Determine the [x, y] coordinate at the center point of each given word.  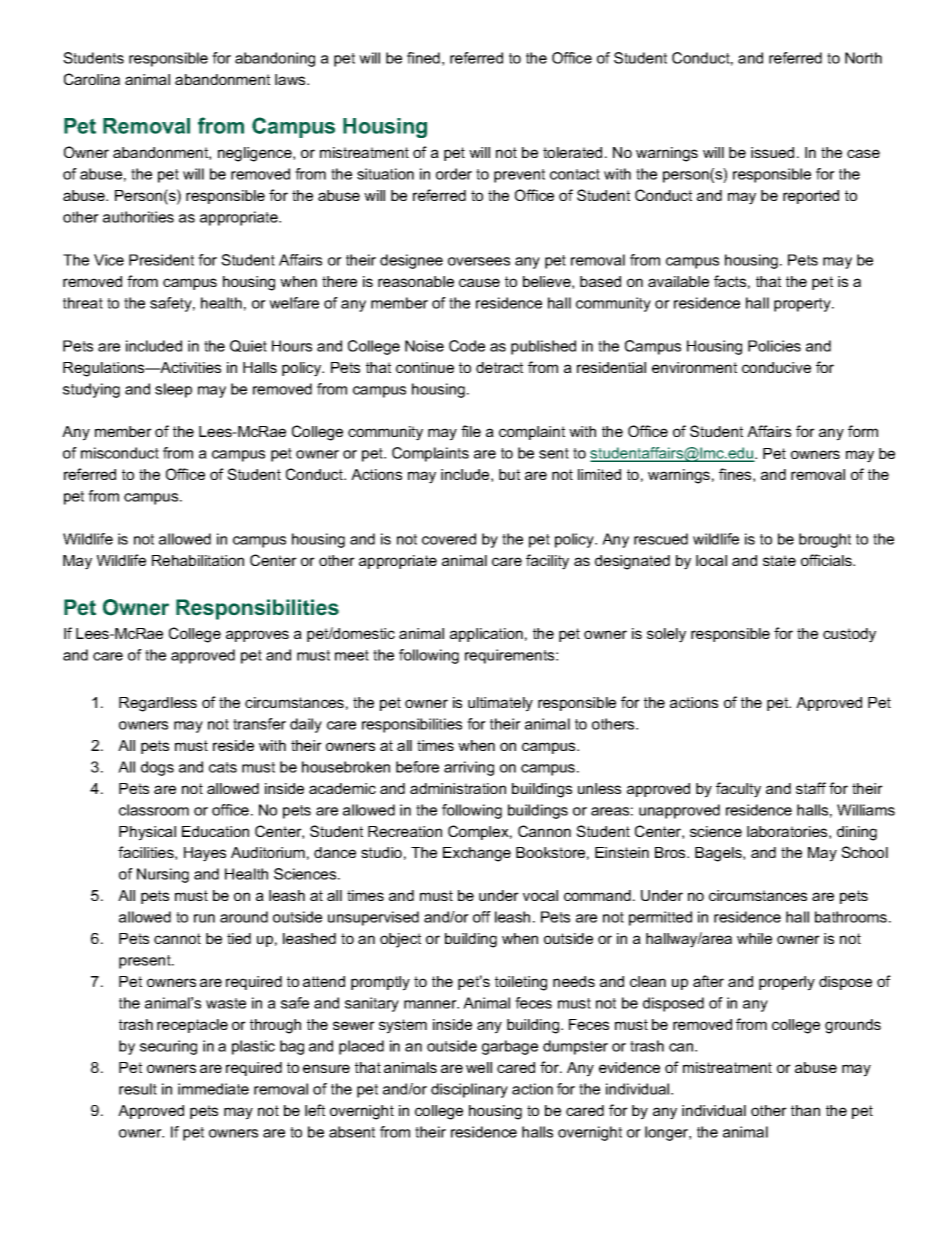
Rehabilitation [198, 560]
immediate [213, 1089]
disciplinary [469, 1090]
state [779, 560]
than [805, 1110]
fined [423, 58]
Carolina [92, 79]
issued [772, 152]
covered [449, 539]
